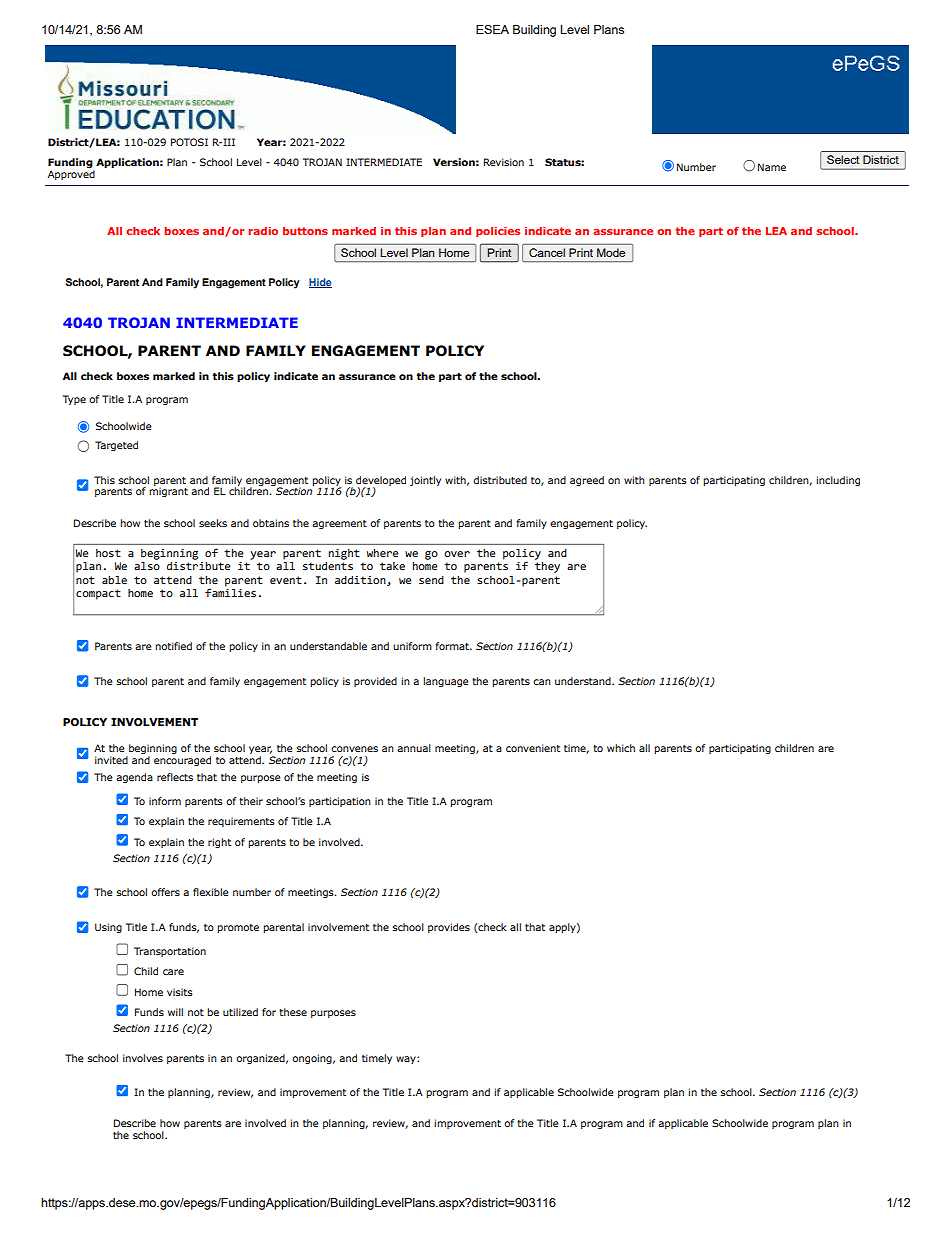  I want to click on Approved, so click(71, 173).
